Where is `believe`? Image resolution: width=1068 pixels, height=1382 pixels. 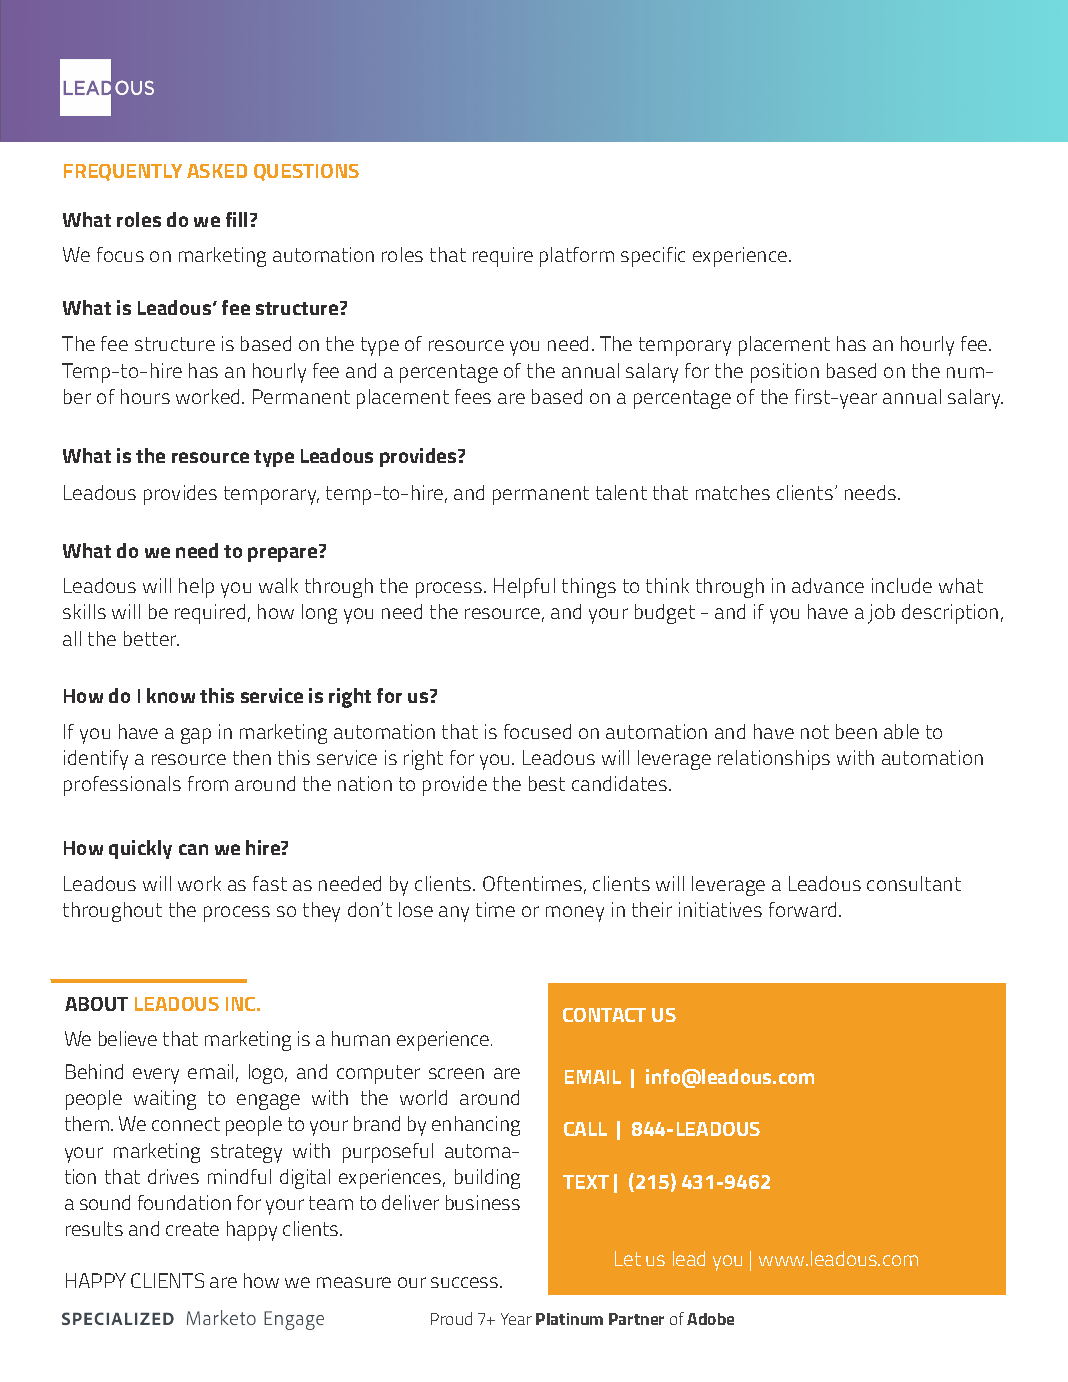 believe is located at coordinates (128, 1038).
